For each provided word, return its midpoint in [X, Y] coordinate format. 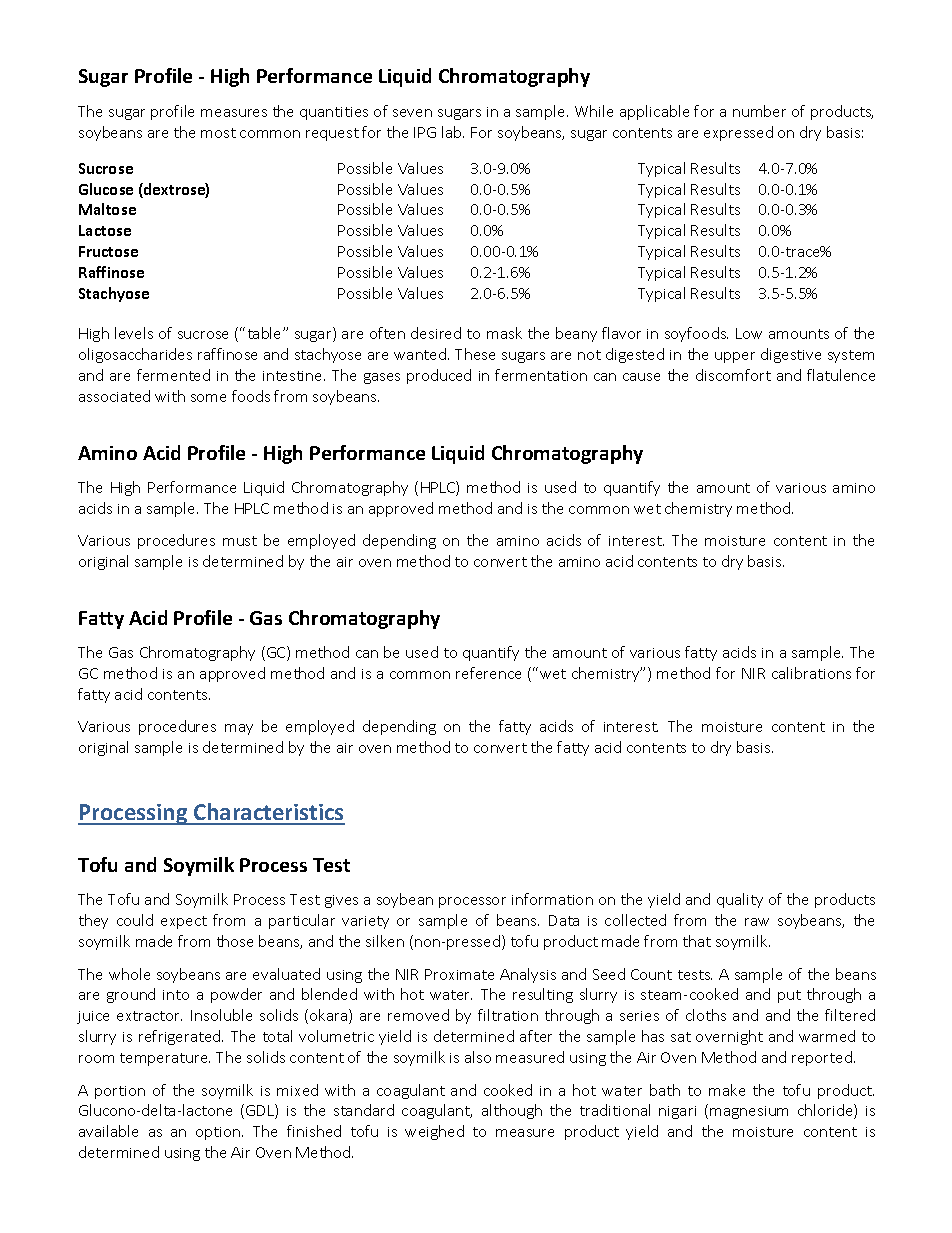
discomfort [733, 375]
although [512, 1111]
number [759, 111]
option [219, 1133]
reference [488, 673]
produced [439, 376]
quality [740, 900]
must [240, 541]
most [218, 133]
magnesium [749, 1112]
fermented [173, 375]
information [552, 899]
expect [184, 922]
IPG [425, 132]
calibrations [811, 673]
